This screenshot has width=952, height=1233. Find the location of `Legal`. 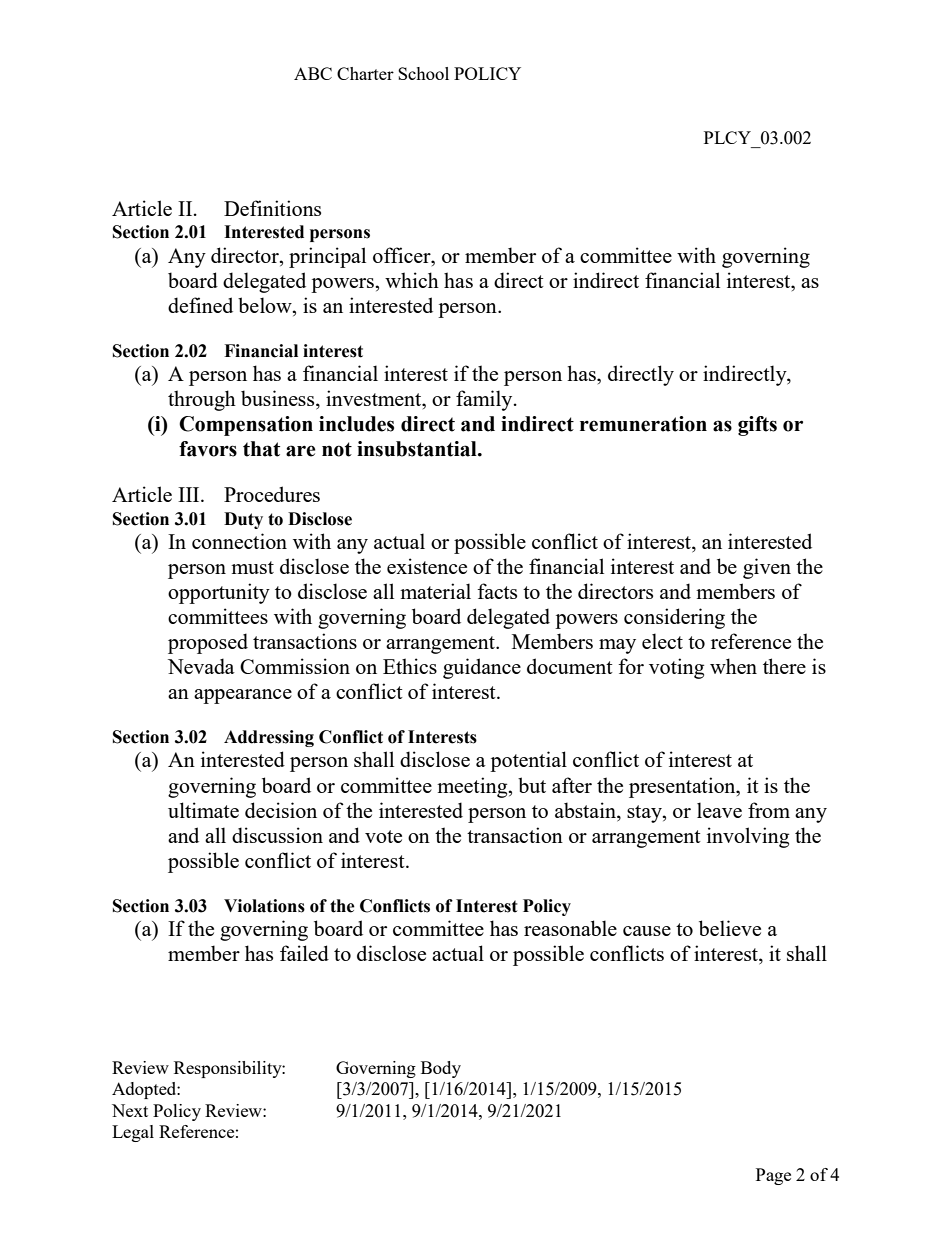

Legal is located at coordinates (133, 1133).
